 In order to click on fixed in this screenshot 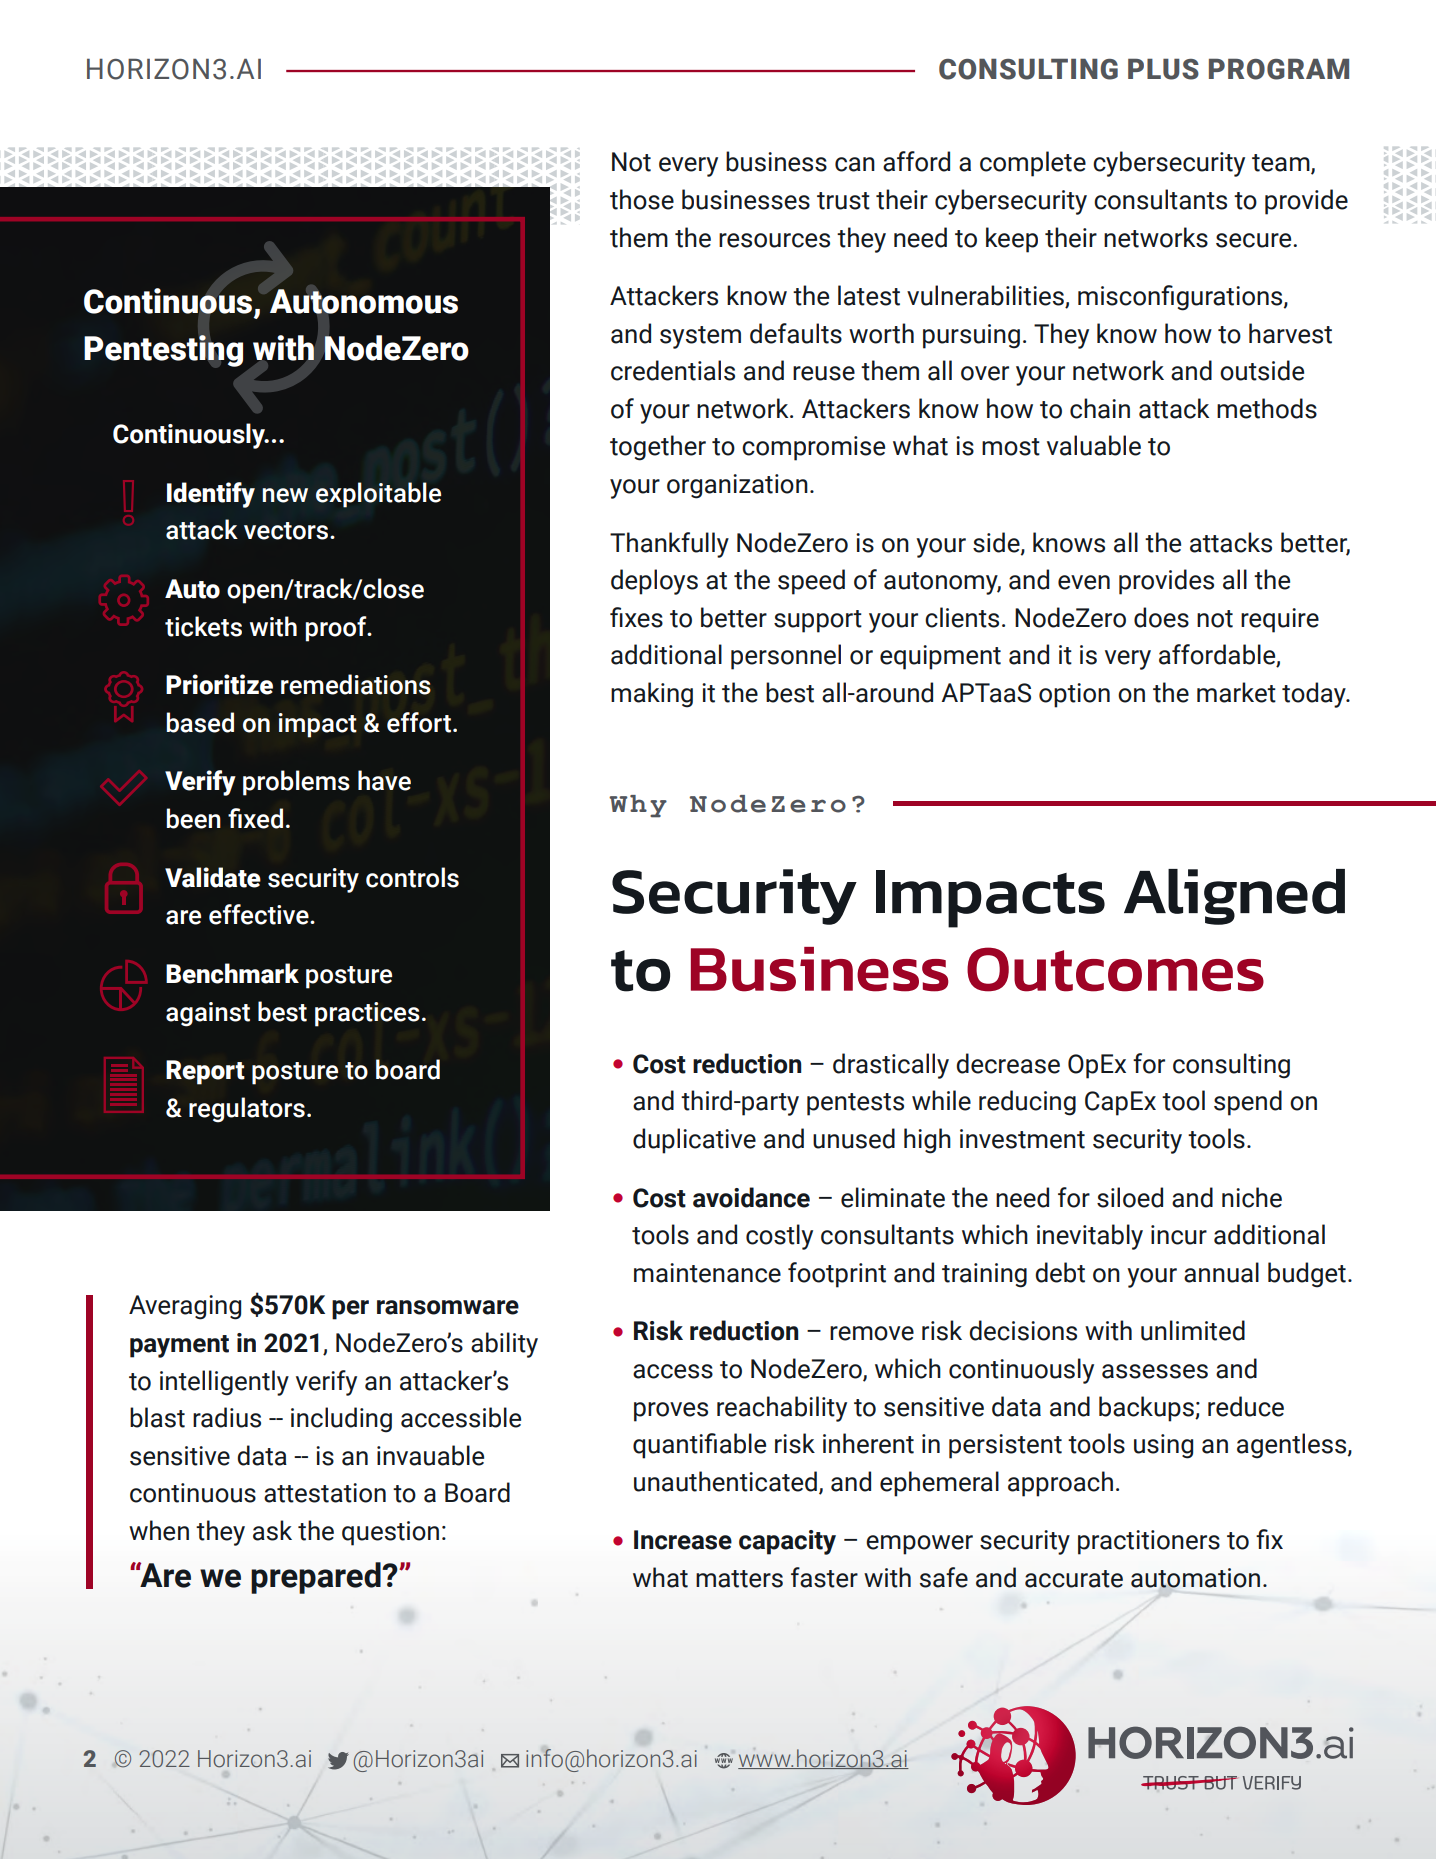, I will do `click(255, 818)`.
